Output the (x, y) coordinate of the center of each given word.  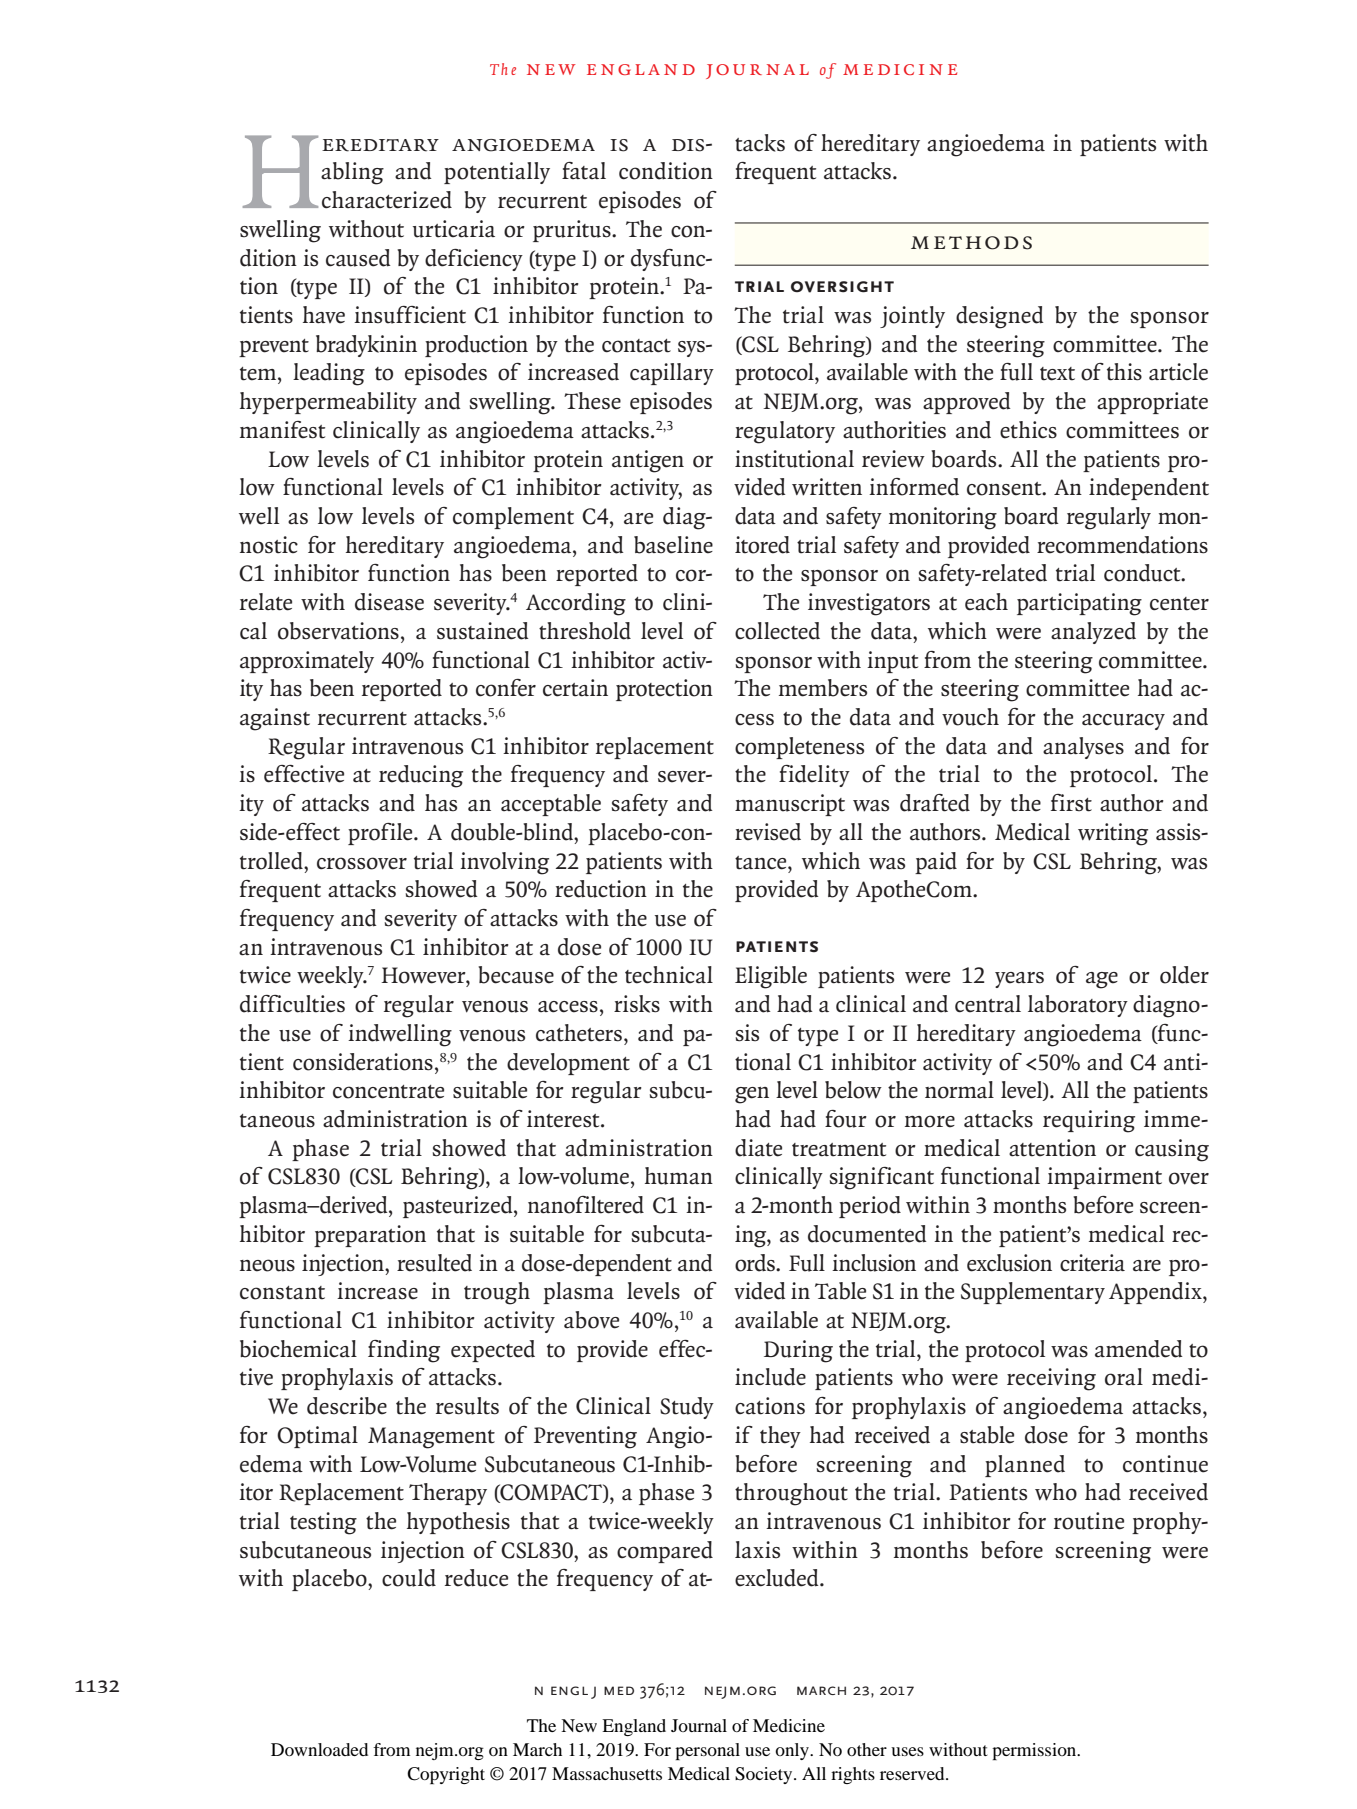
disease (389, 602)
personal (707, 1751)
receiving (1051, 1379)
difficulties (292, 1004)
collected (777, 631)
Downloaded (319, 1749)
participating (1079, 604)
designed (1000, 317)
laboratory (1078, 1006)
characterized (387, 200)
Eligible (771, 977)
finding (404, 1351)
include (770, 1377)
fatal (584, 171)
